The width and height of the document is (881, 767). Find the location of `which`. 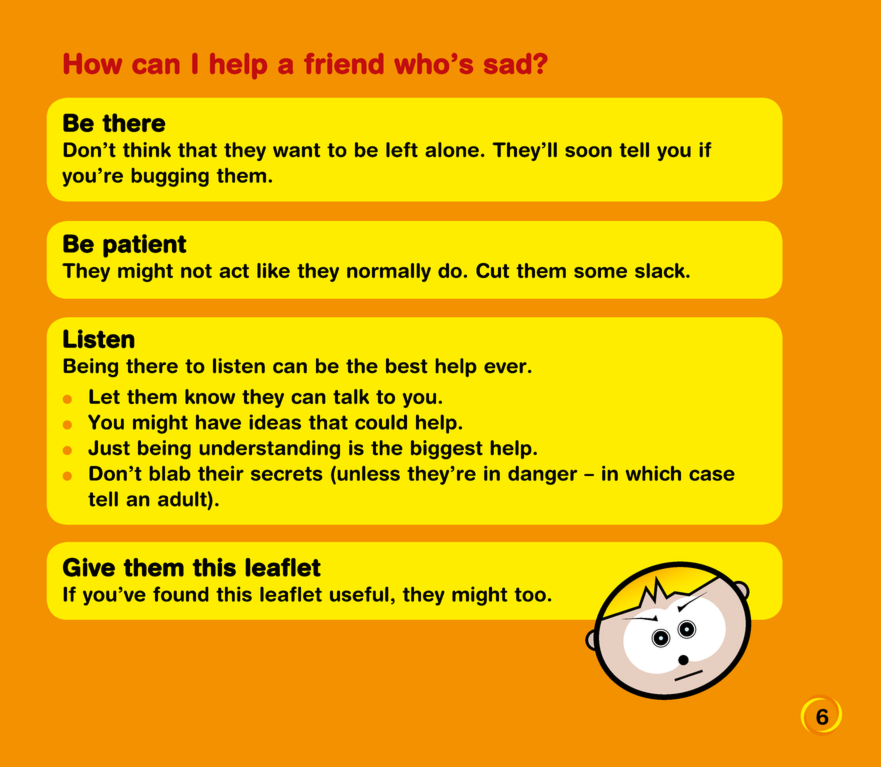

which is located at coordinates (653, 473).
